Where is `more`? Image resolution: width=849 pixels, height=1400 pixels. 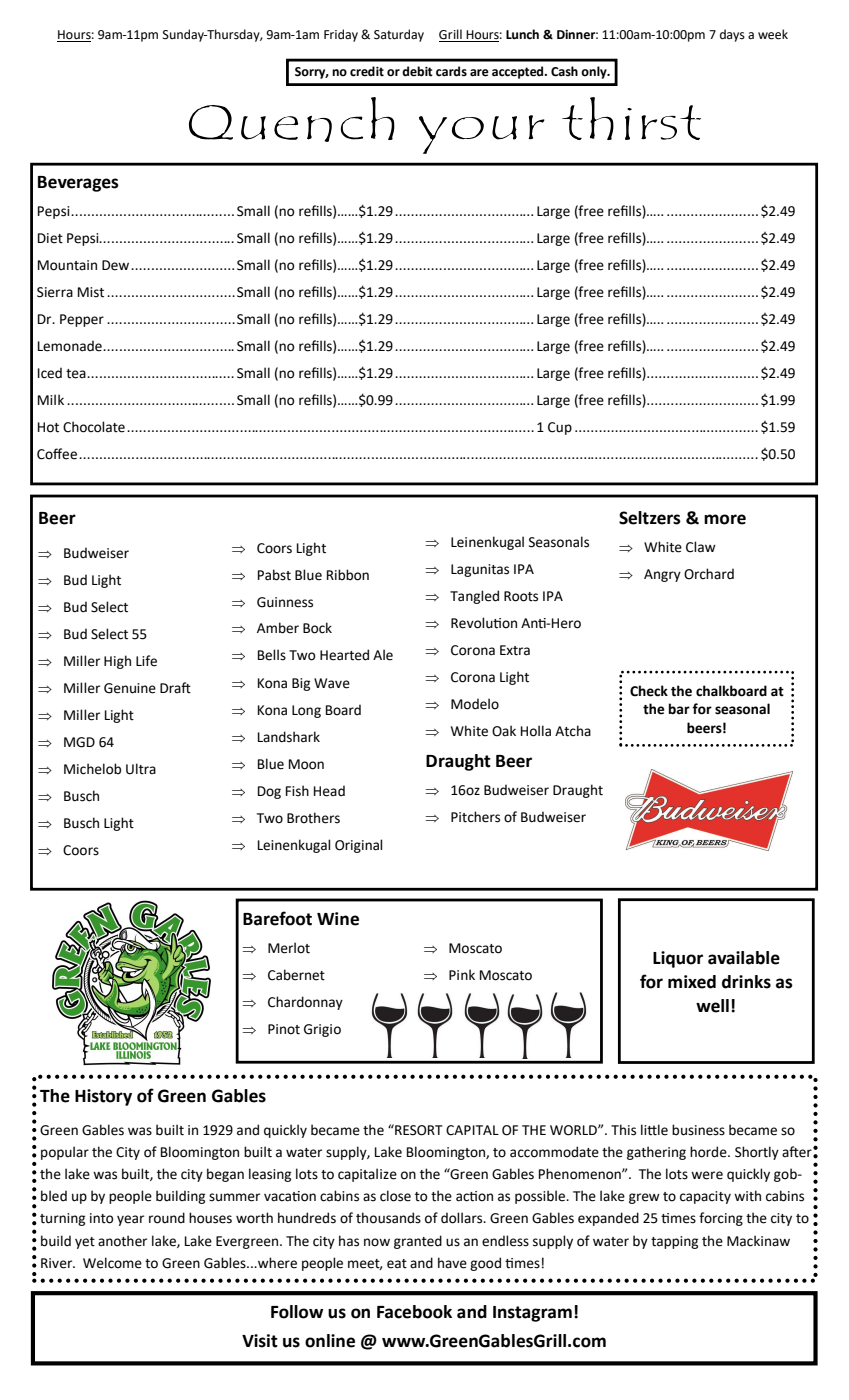
more is located at coordinates (725, 519).
